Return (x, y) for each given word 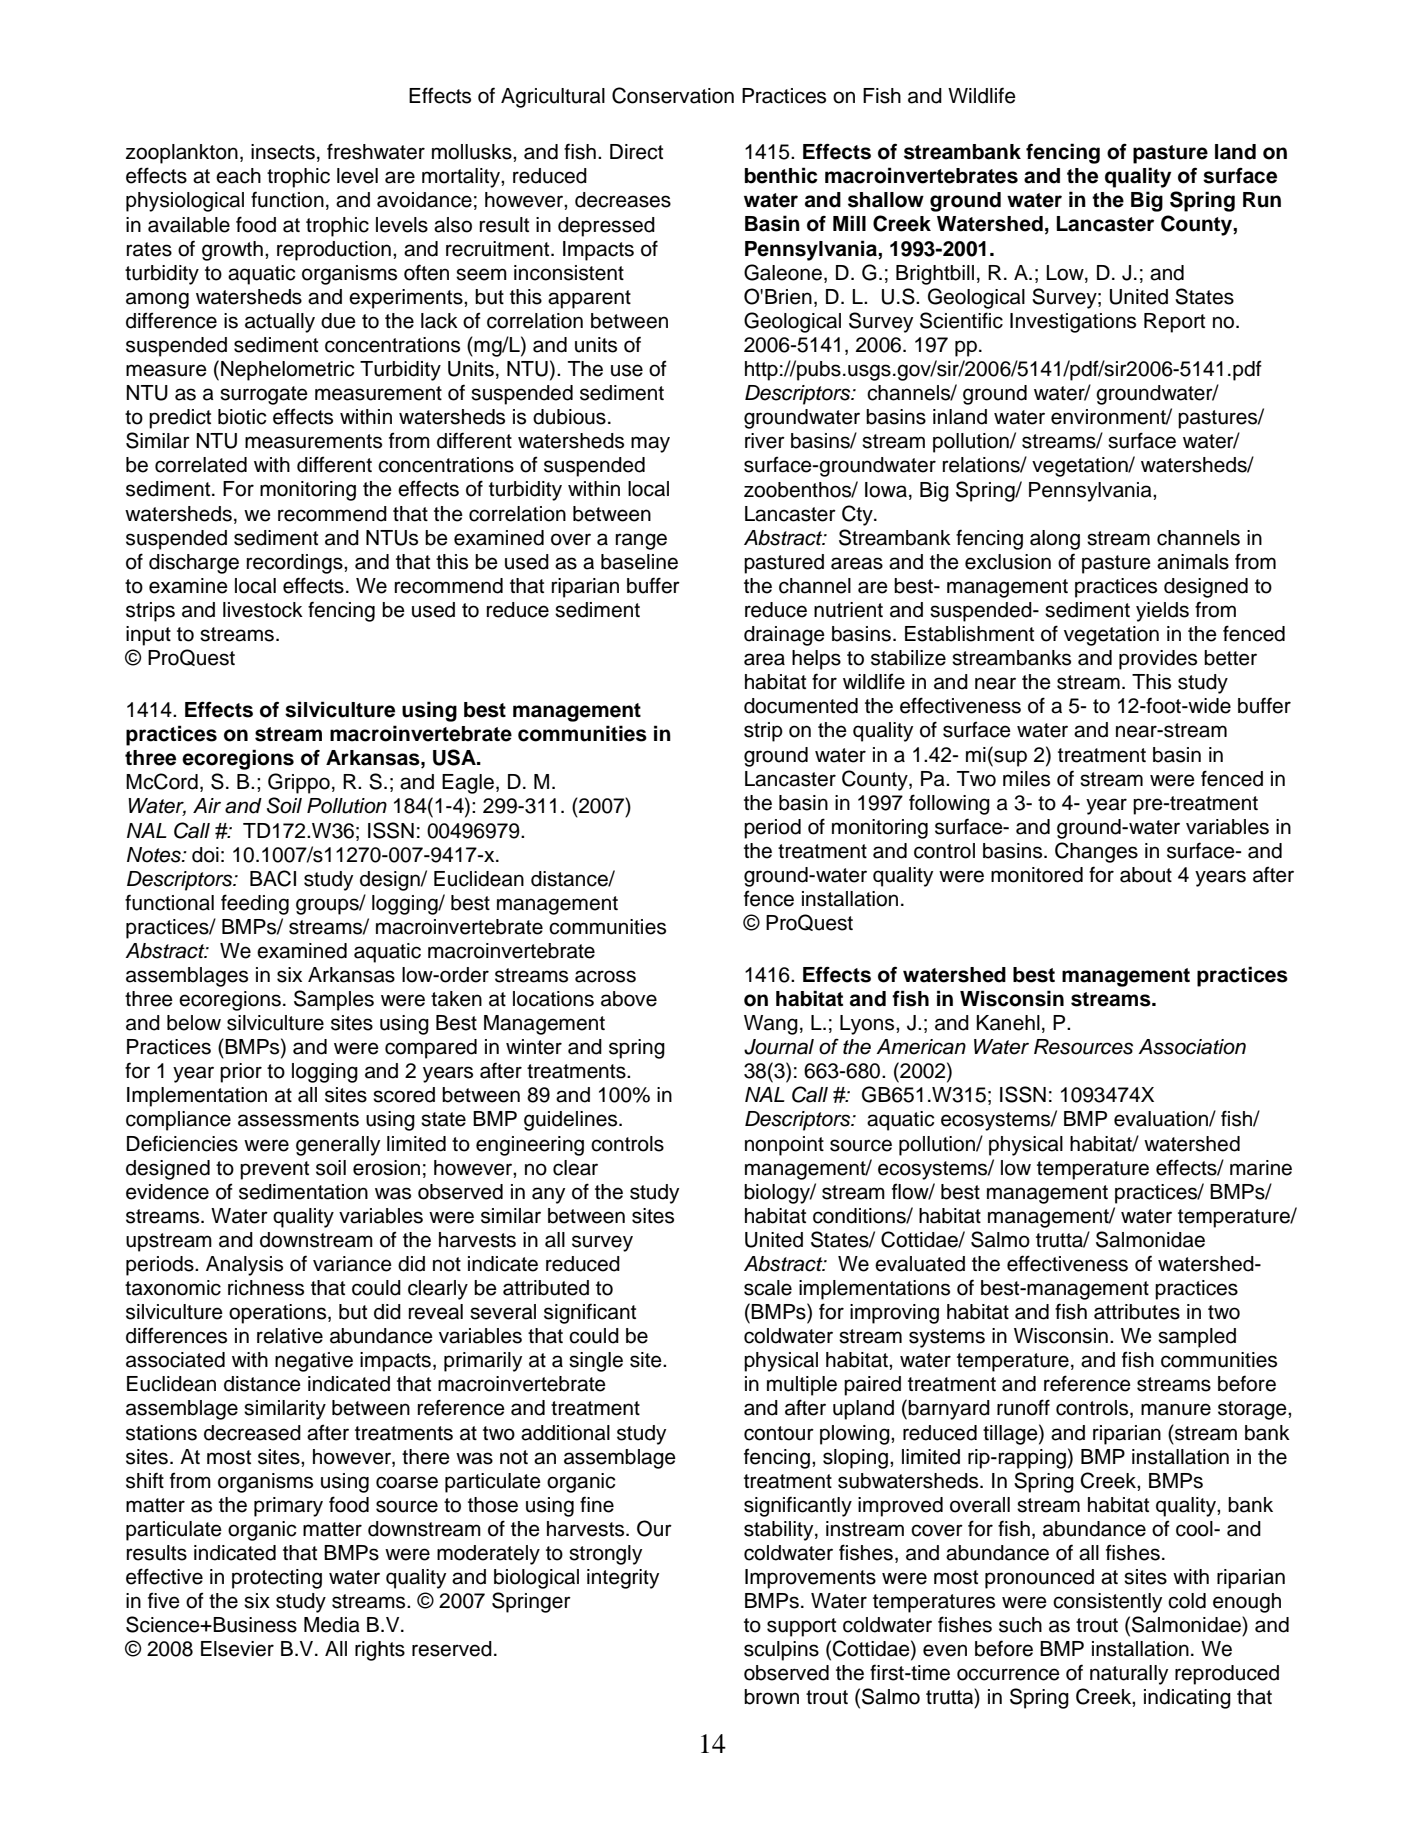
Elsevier (237, 1649)
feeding (255, 904)
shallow (886, 200)
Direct (636, 152)
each (238, 176)
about (1146, 875)
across (605, 976)
